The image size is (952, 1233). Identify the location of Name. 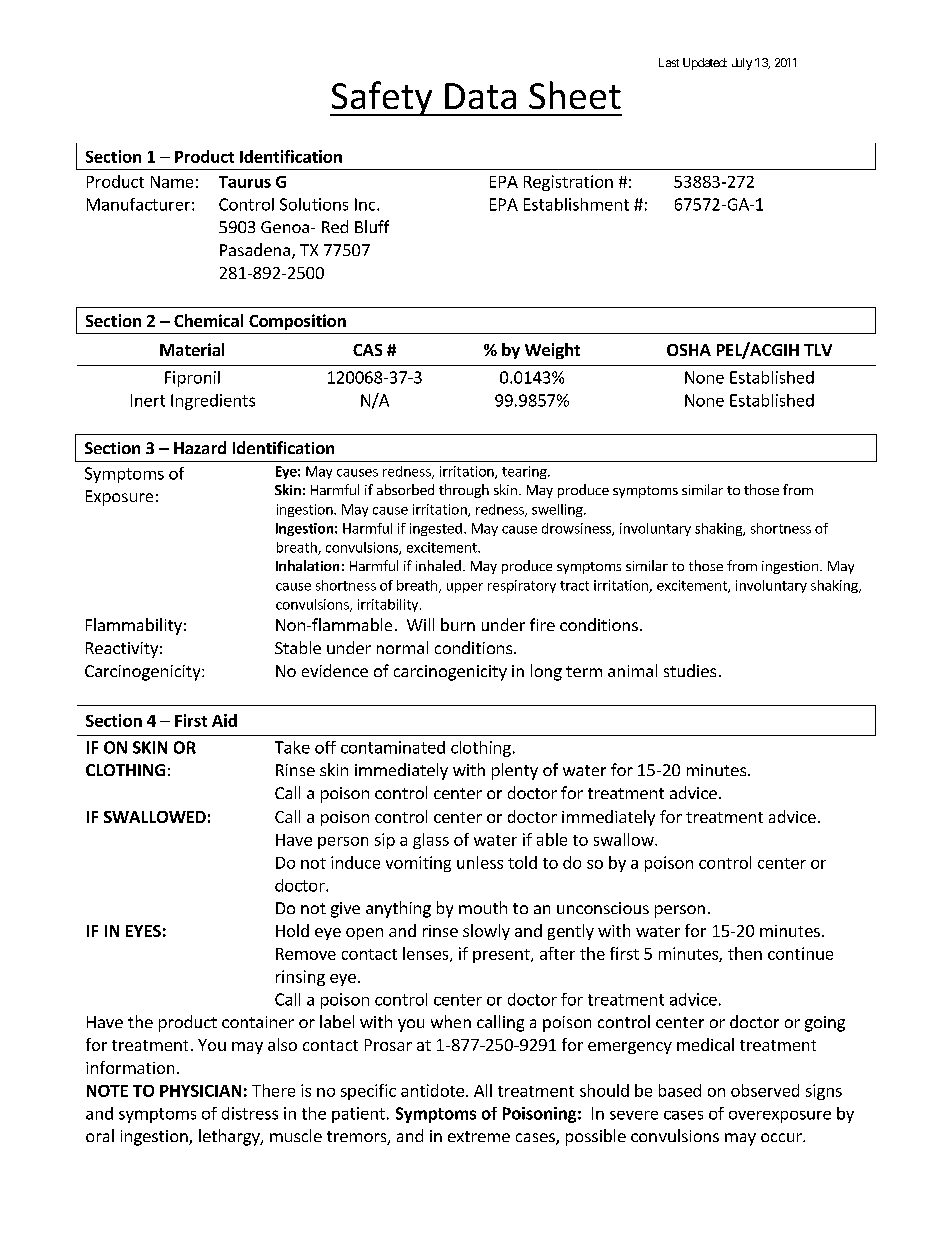
(172, 182).
